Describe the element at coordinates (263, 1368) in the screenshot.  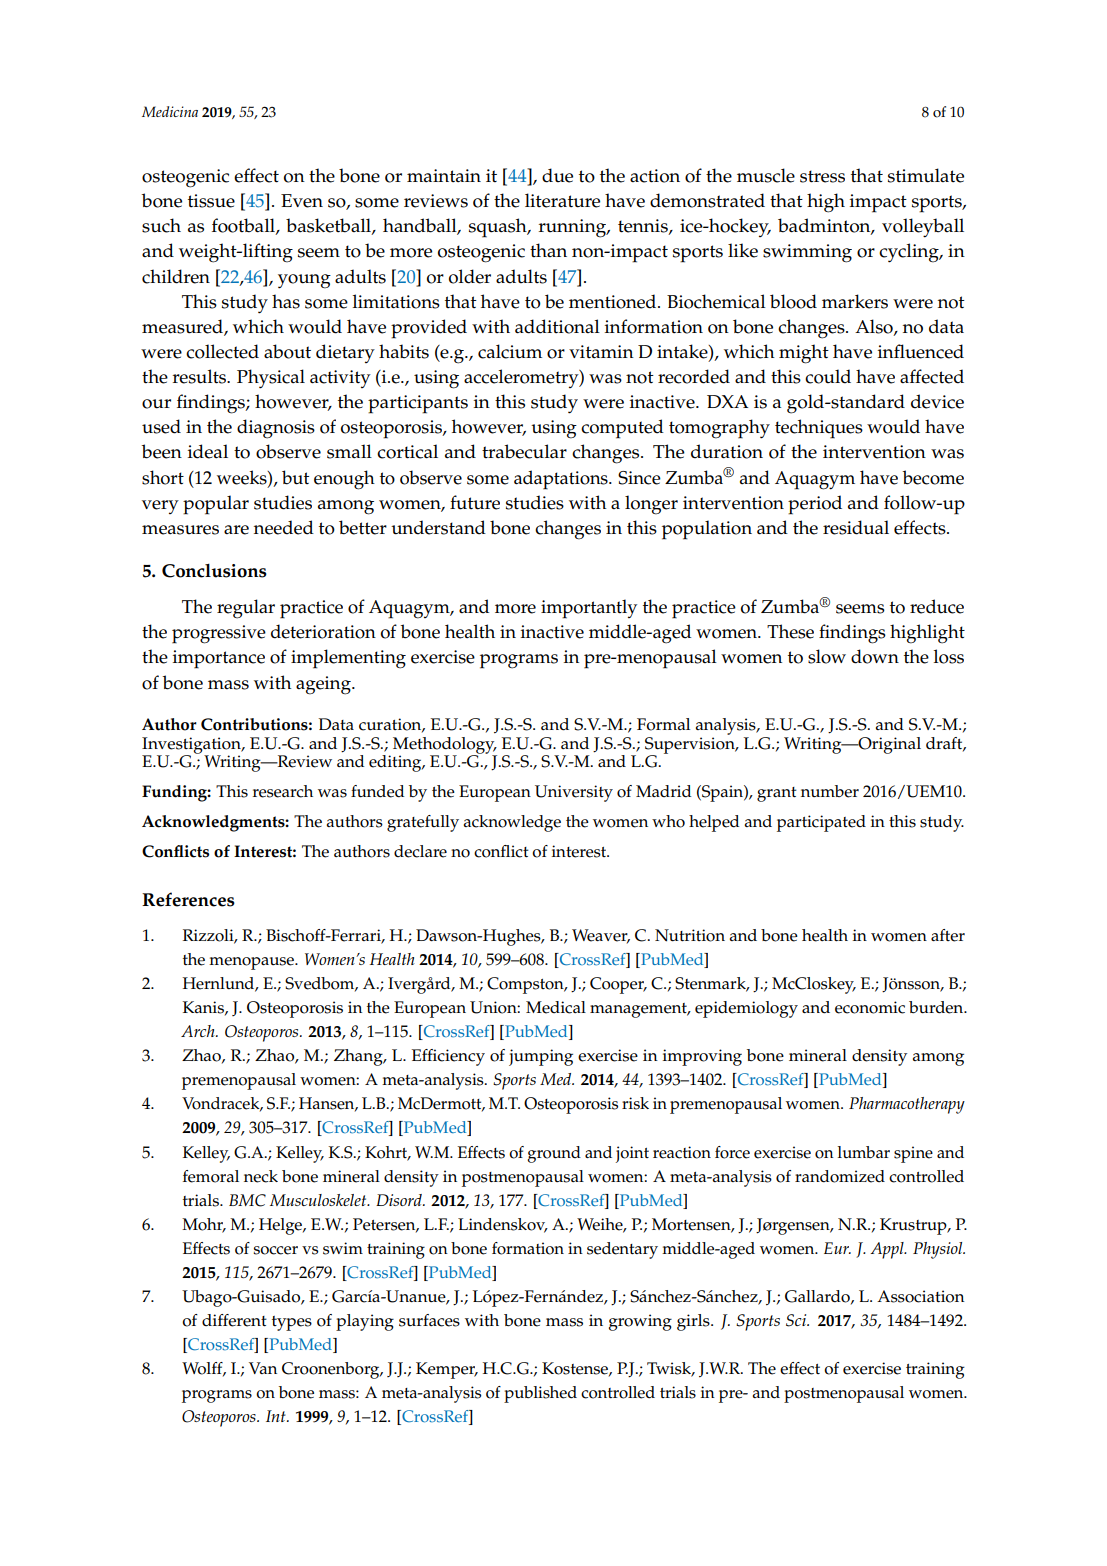
I see `Van` at that location.
